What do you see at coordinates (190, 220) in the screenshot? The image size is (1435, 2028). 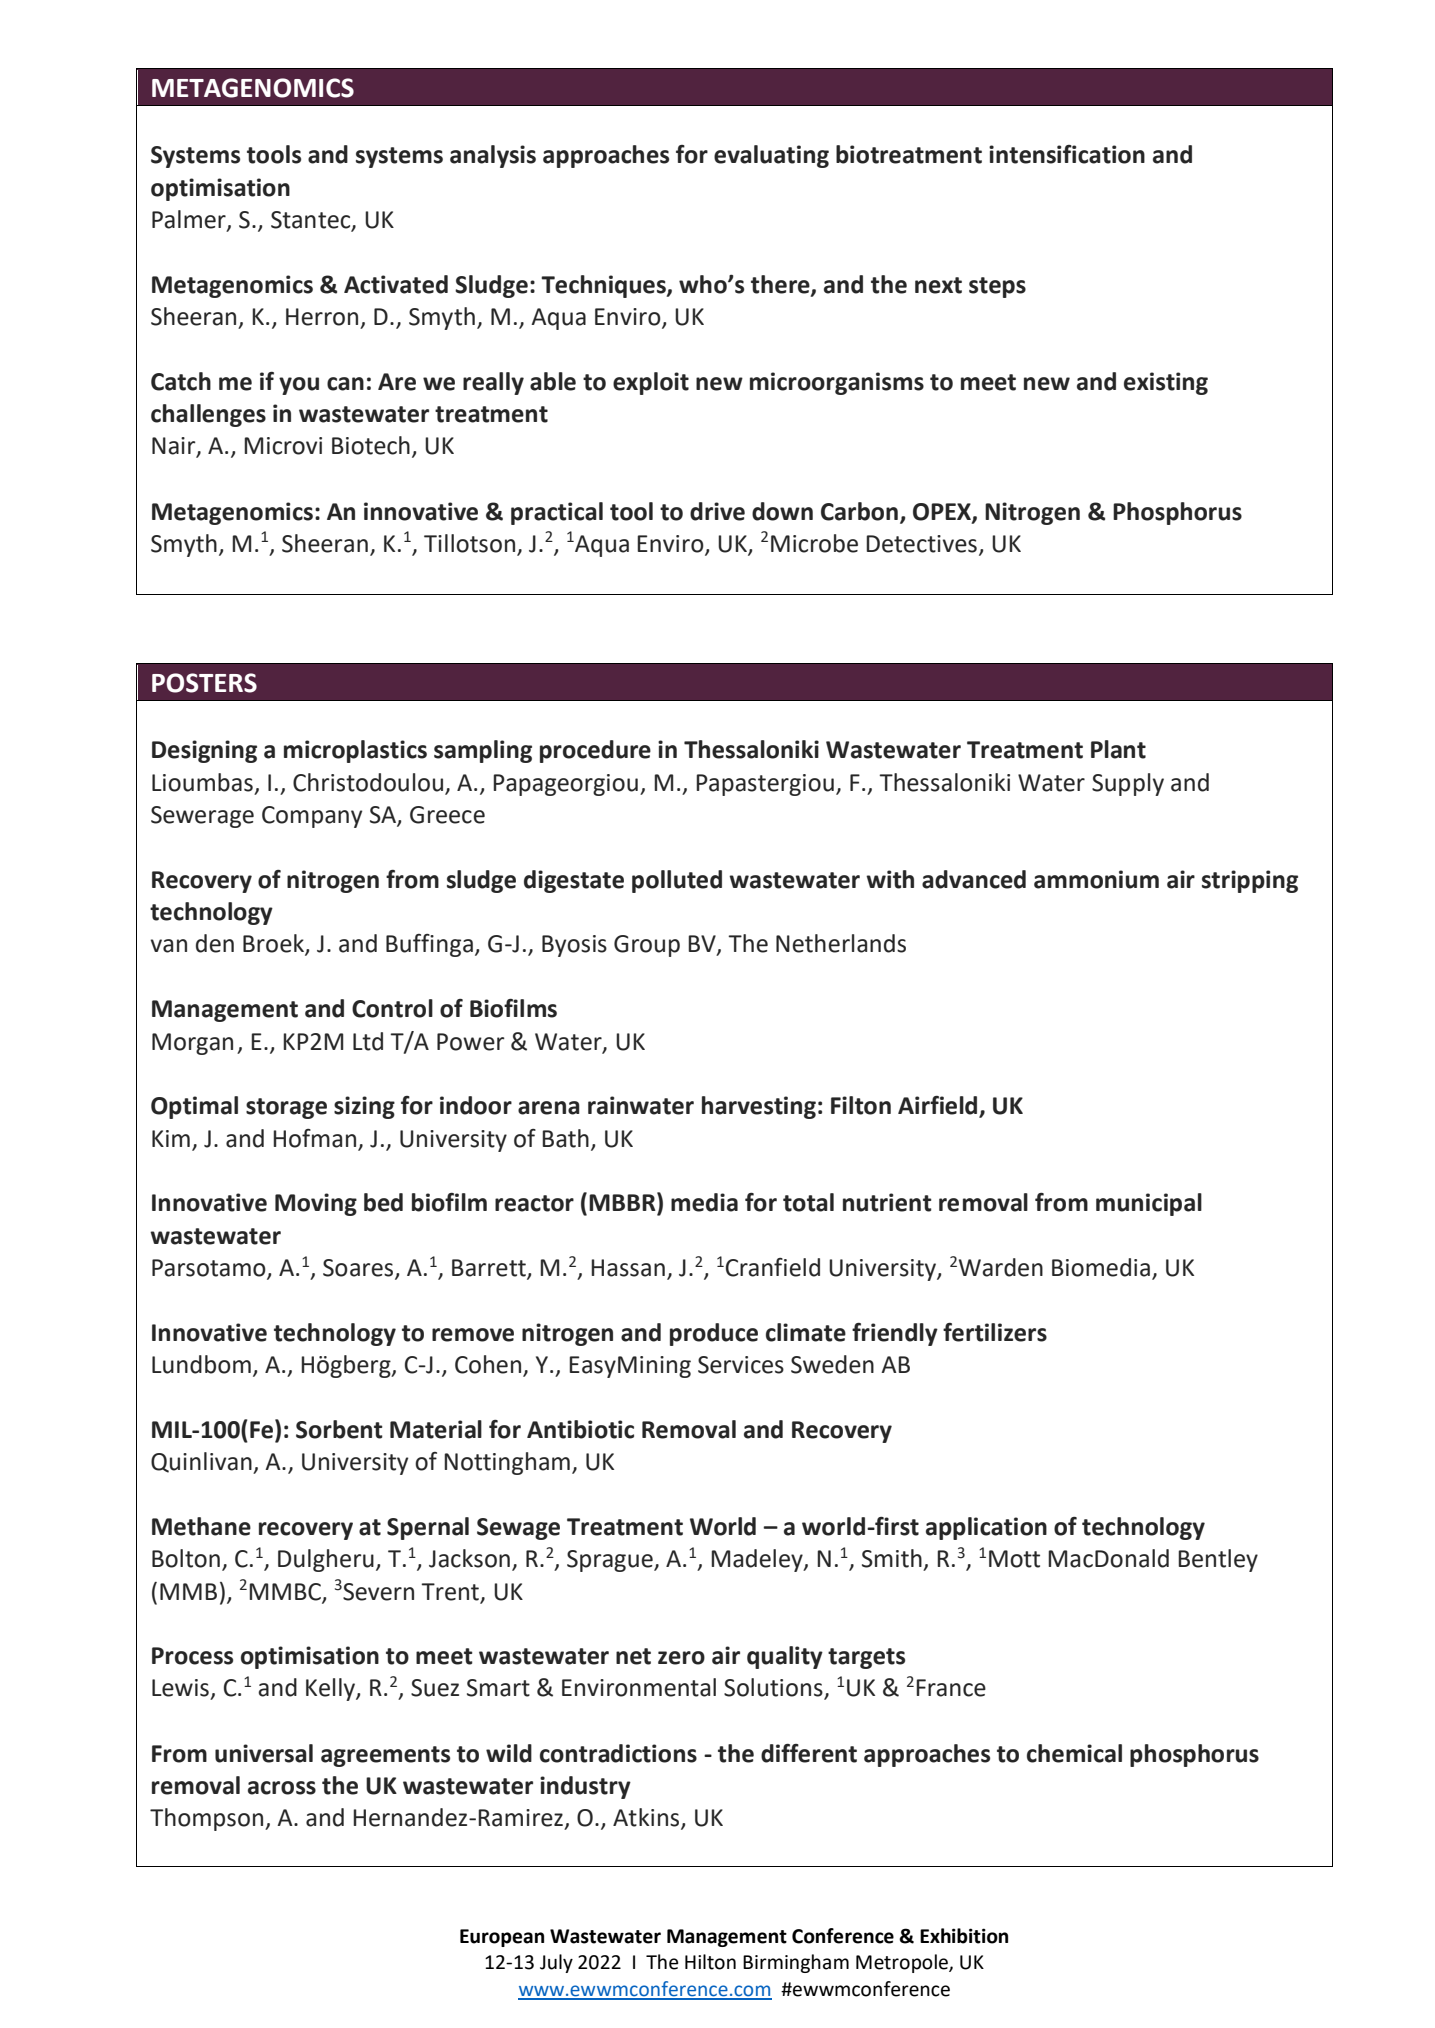 I see `Palmer` at bounding box center [190, 220].
